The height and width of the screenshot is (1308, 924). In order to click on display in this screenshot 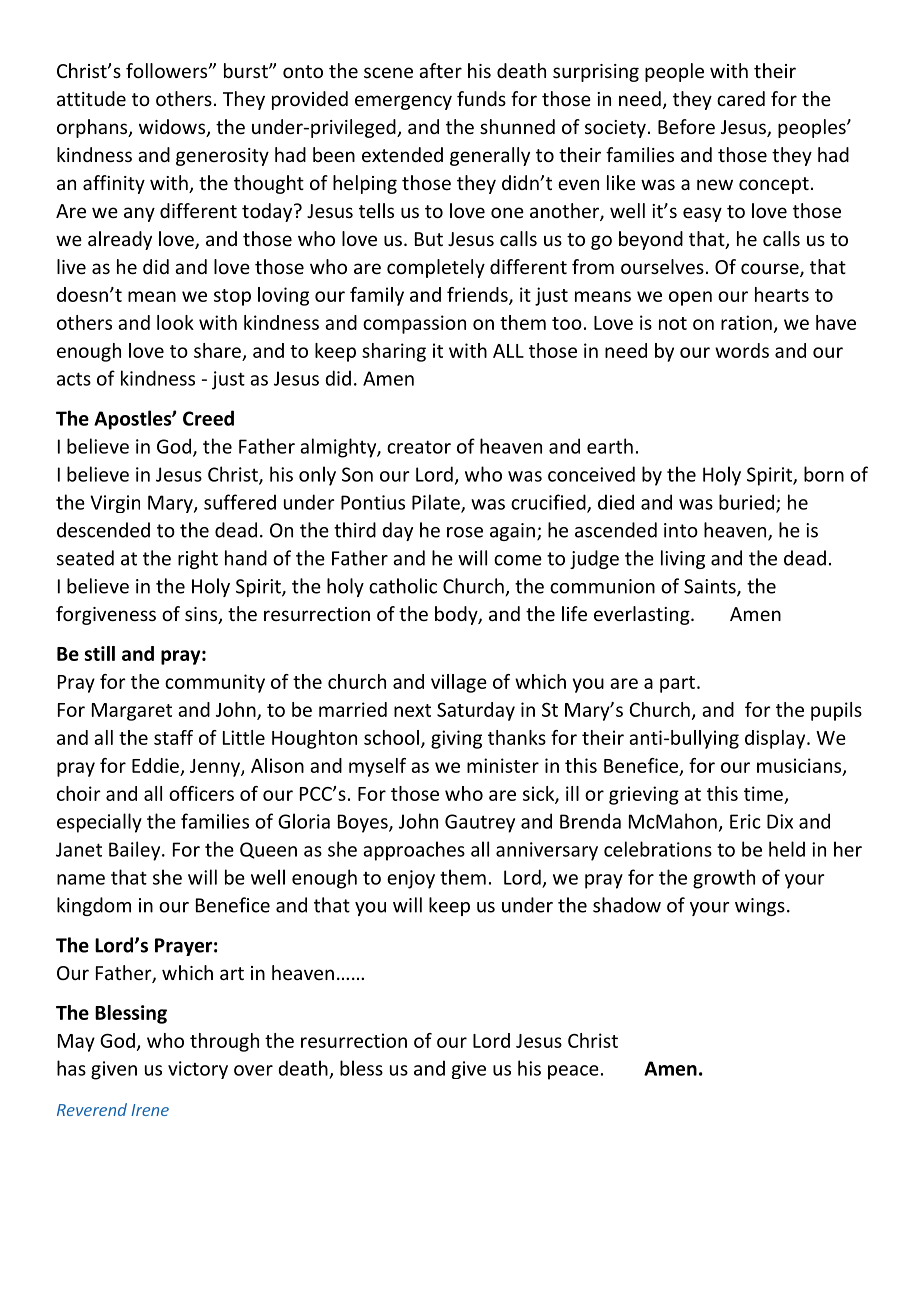, I will do `click(776, 739)`.
